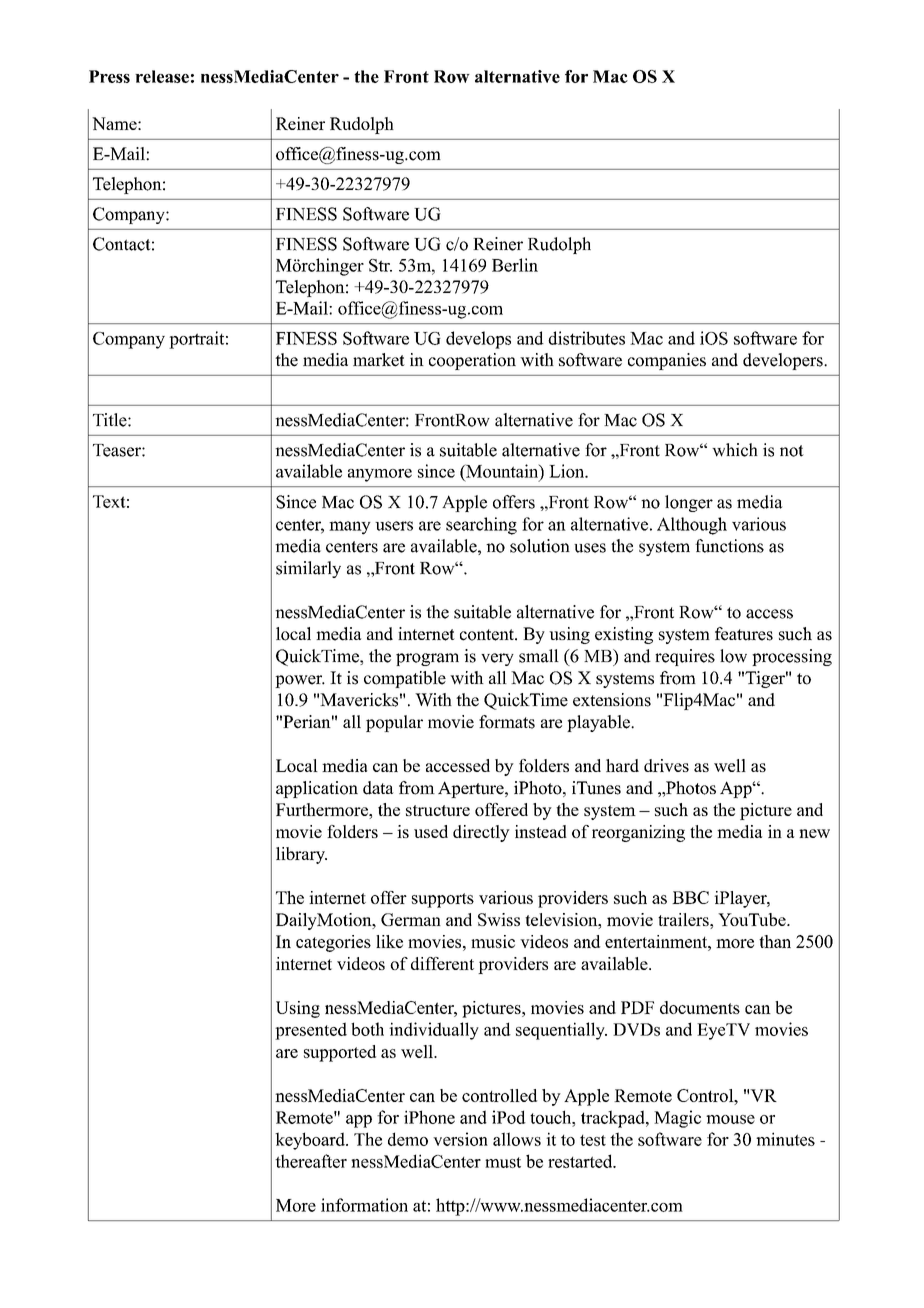 The image size is (924, 1308). What do you see at coordinates (311, 1161) in the screenshot?
I see `thereafter` at bounding box center [311, 1161].
